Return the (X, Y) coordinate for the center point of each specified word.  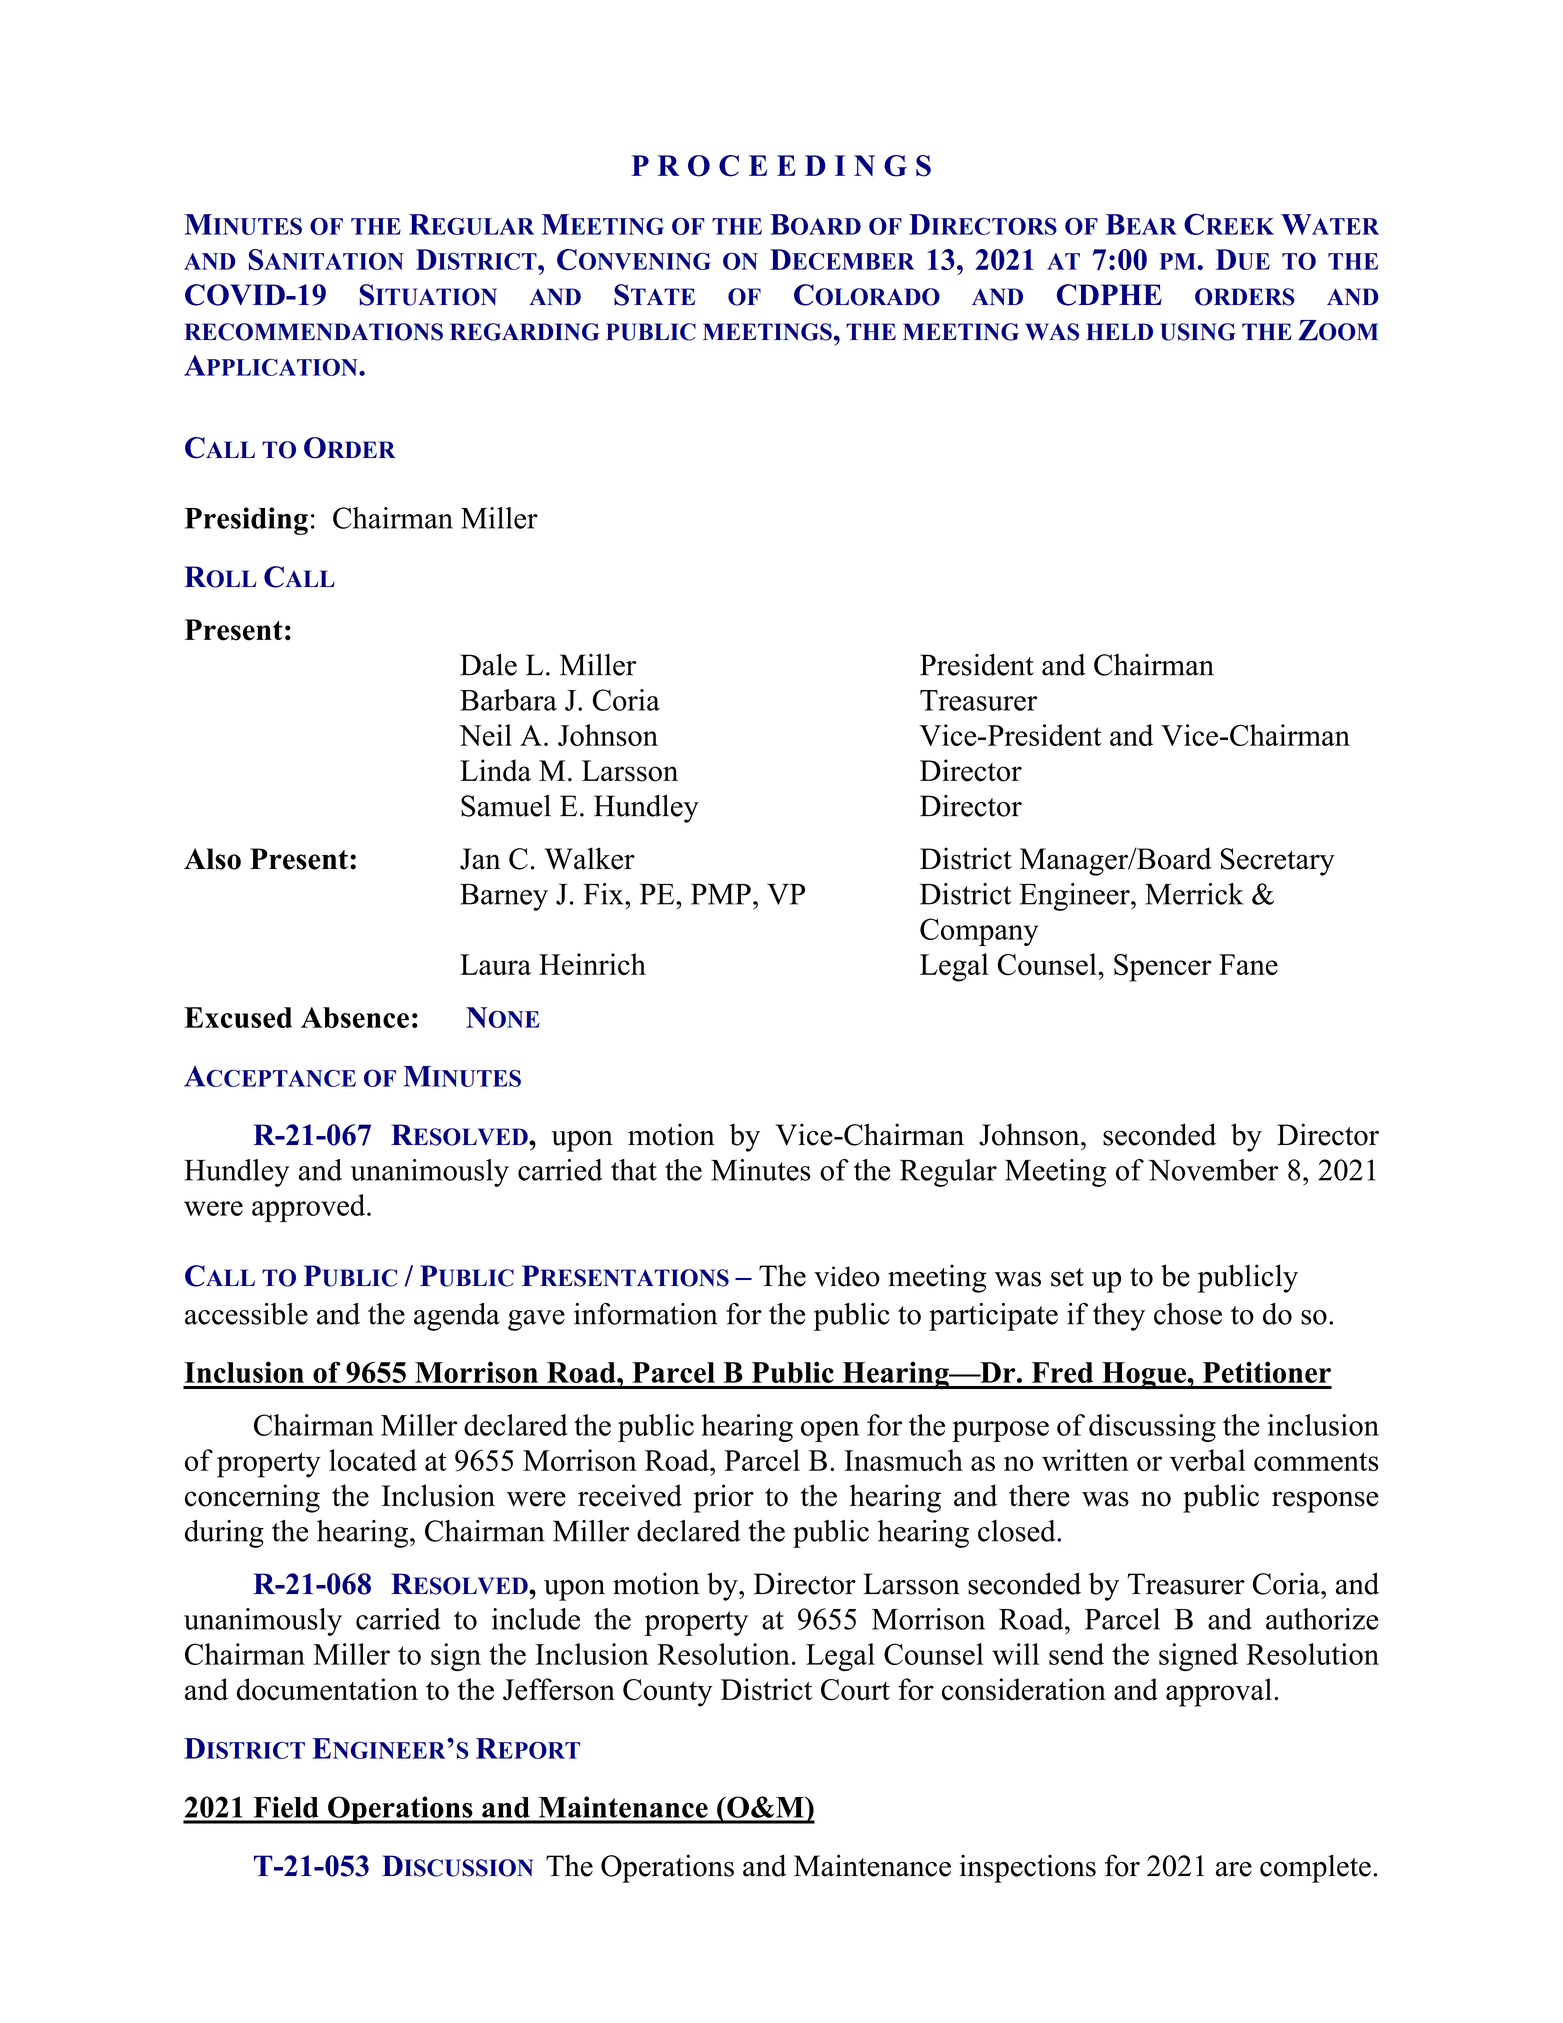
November (1213, 1170)
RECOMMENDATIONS (313, 332)
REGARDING (525, 332)
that (634, 1170)
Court (855, 1690)
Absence (355, 1017)
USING (1198, 332)
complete (1315, 1868)
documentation (327, 1689)
